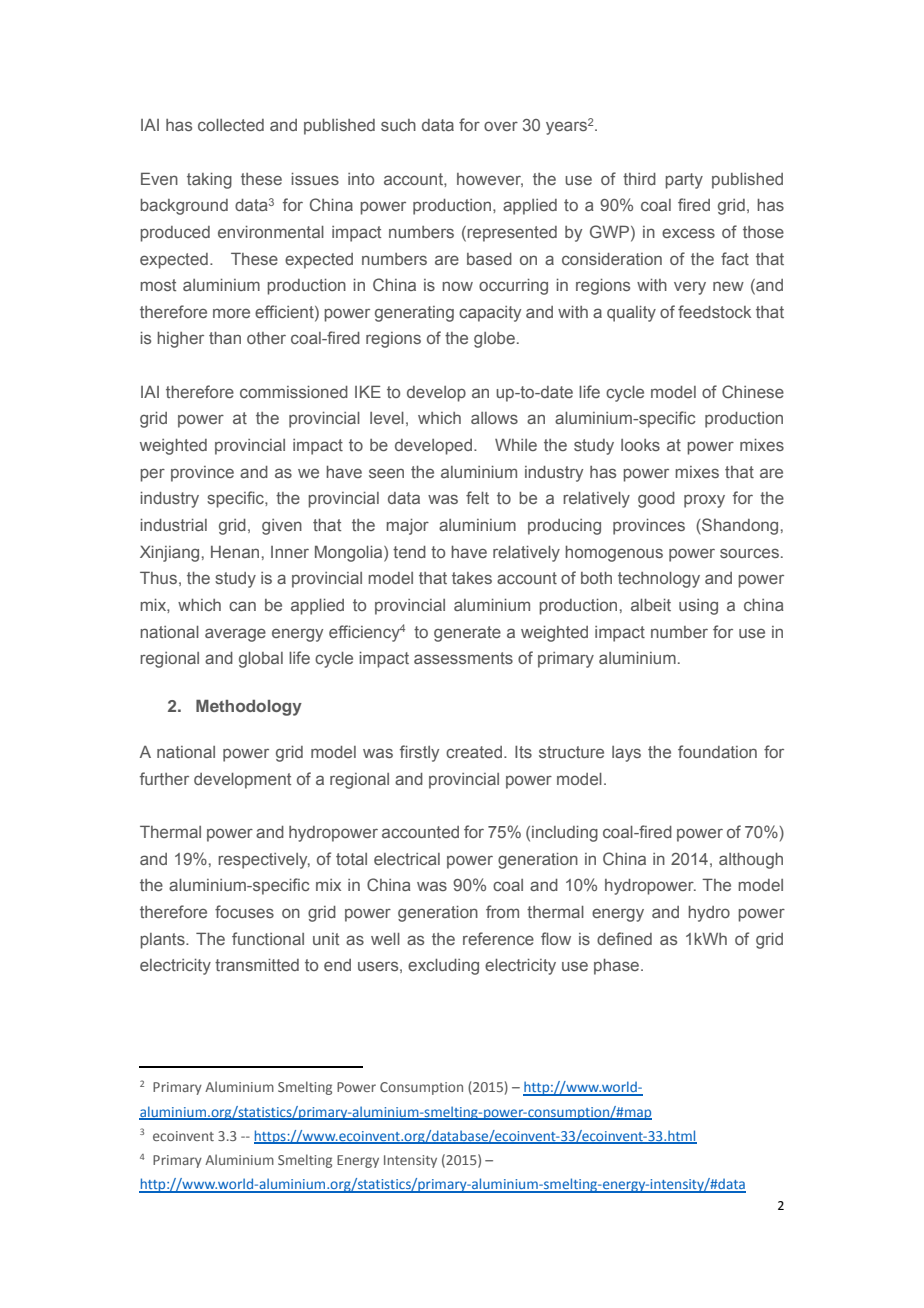 This screenshot has width=924, height=1308. What do you see at coordinates (640, 445) in the screenshot?
I see `looks` at bounding box center [640, 445].
